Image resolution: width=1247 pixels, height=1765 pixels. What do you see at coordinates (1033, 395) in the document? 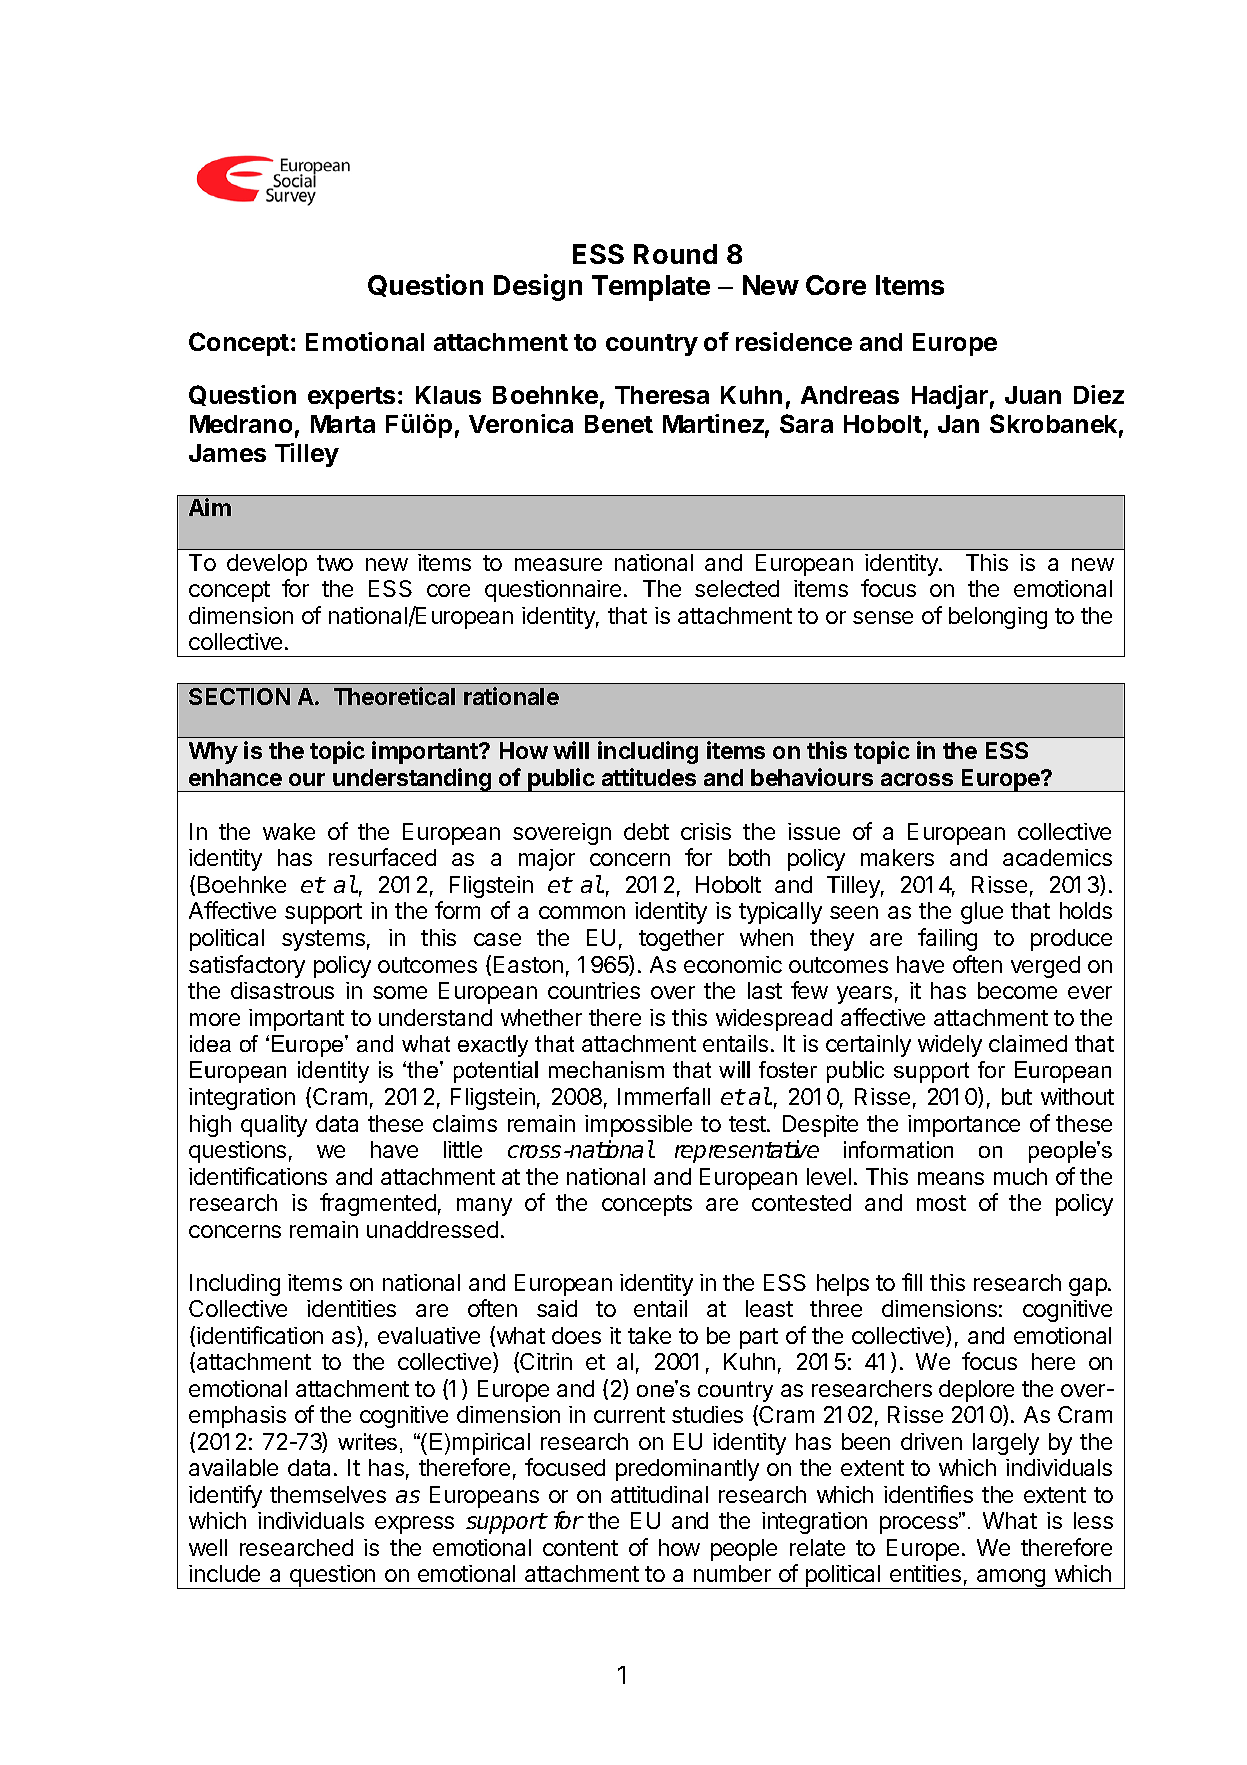
I see `Juan` at bounding box center [1033, 395].
